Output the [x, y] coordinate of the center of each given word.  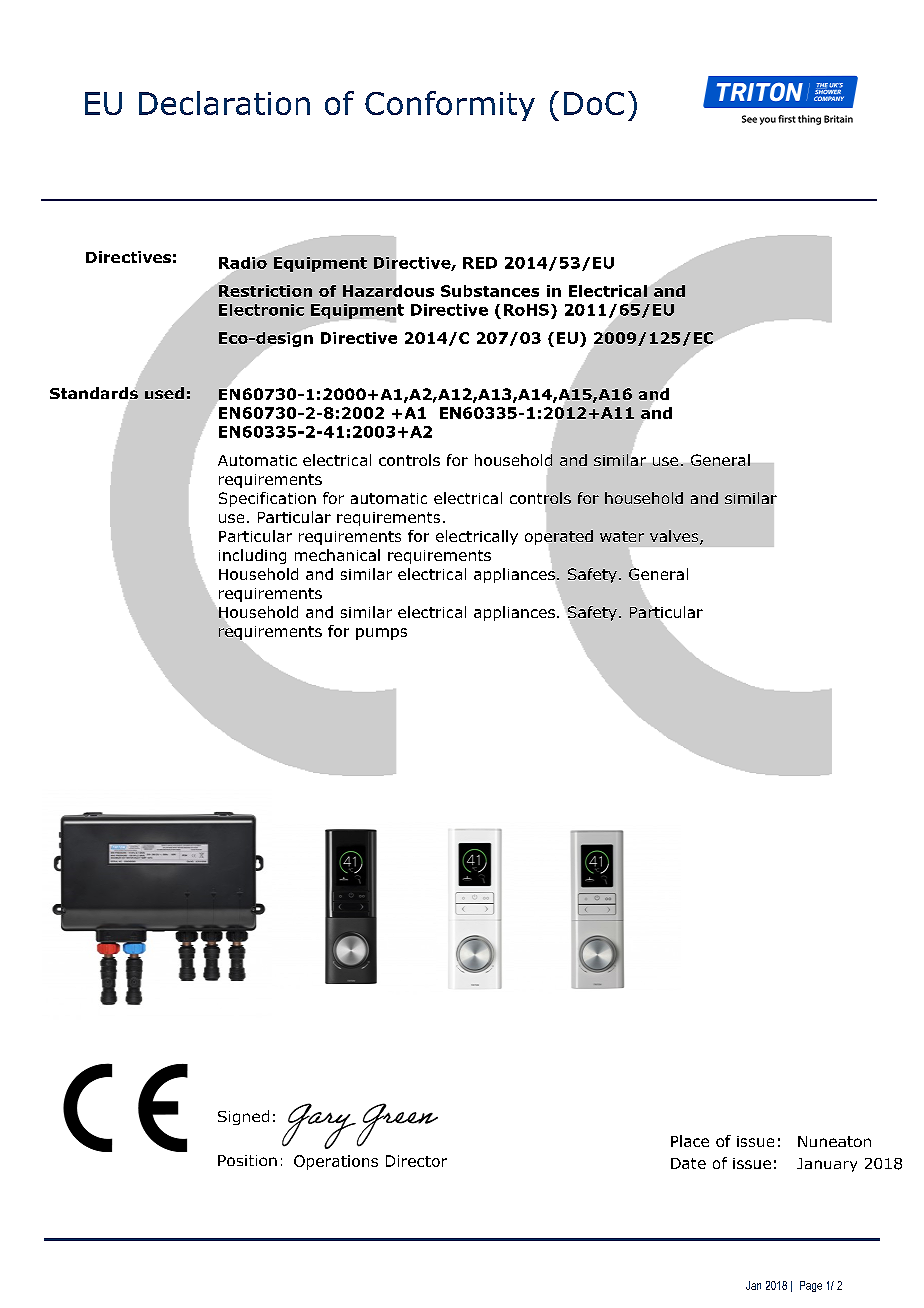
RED [480, 263]
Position [247, 1160]
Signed [243, 1117]
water [622, 536]
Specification [267, 499]
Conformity [450, 106]
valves [675, 537]
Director [416, 1161]
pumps [381, 634]
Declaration [224, 103]
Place [690, 1141]
